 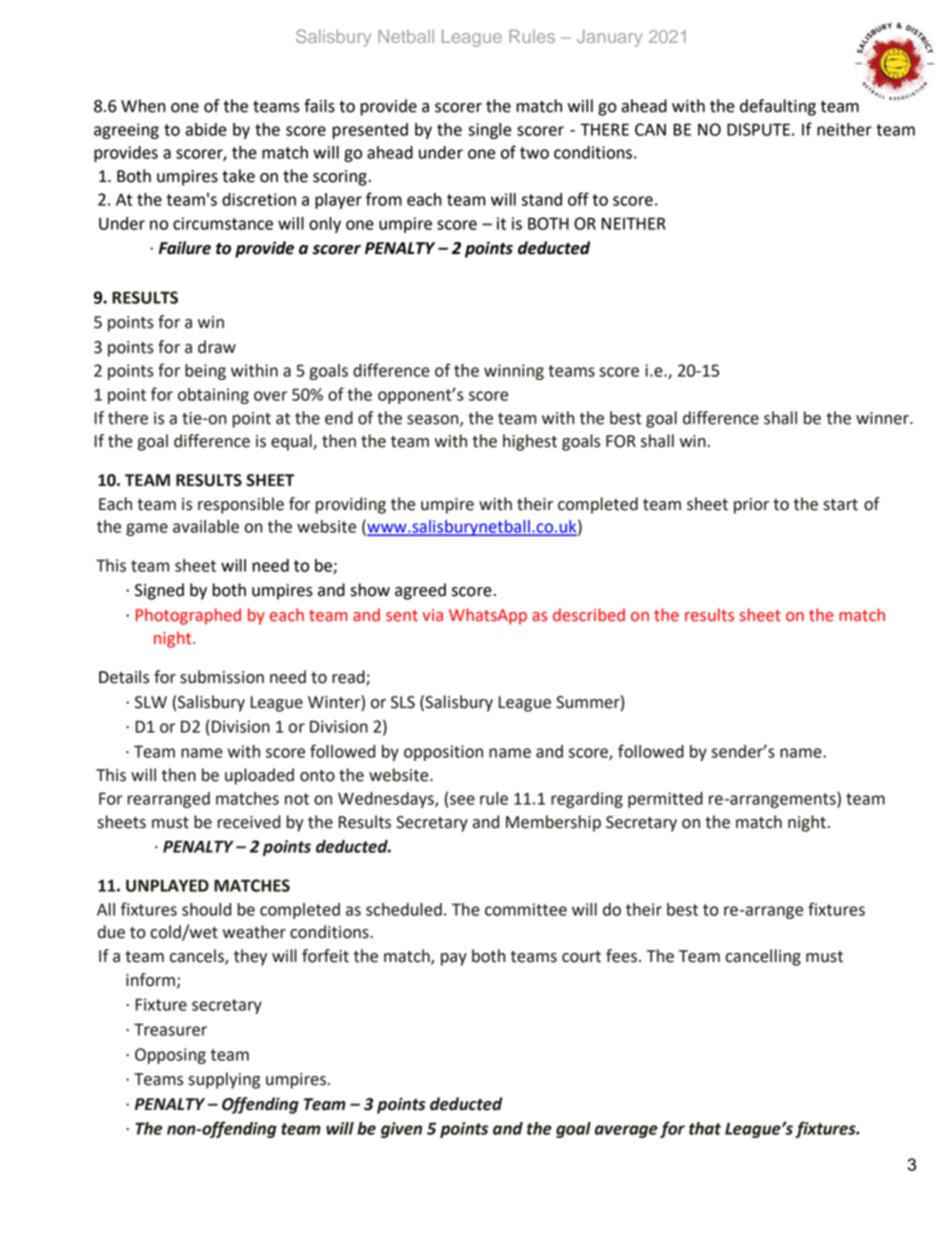 What do you see at coordinates (401, 1130) in the image?
I see `given` at bounding box center [401, 1130].
